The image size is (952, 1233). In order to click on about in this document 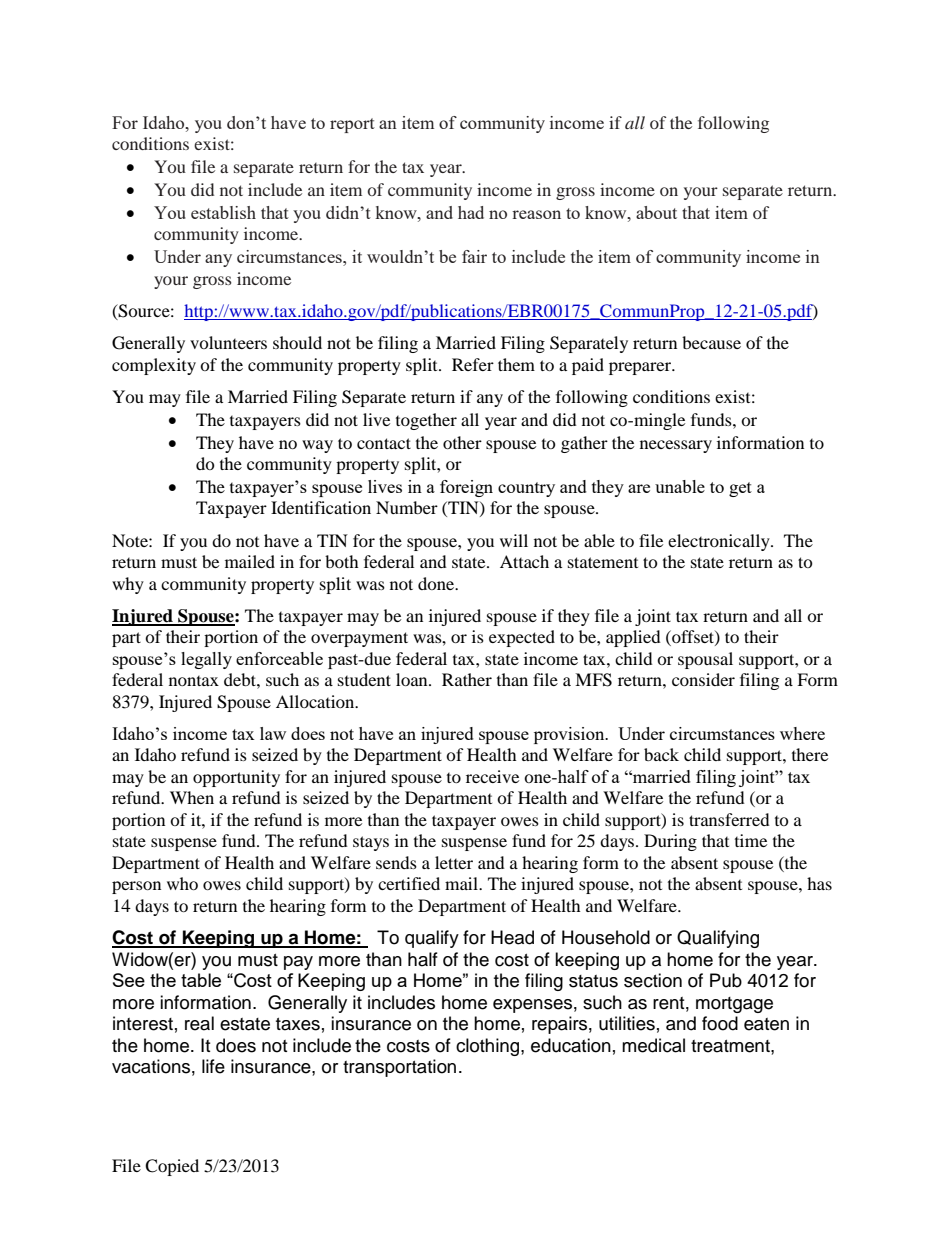, I will do `click(656, 212)`.
